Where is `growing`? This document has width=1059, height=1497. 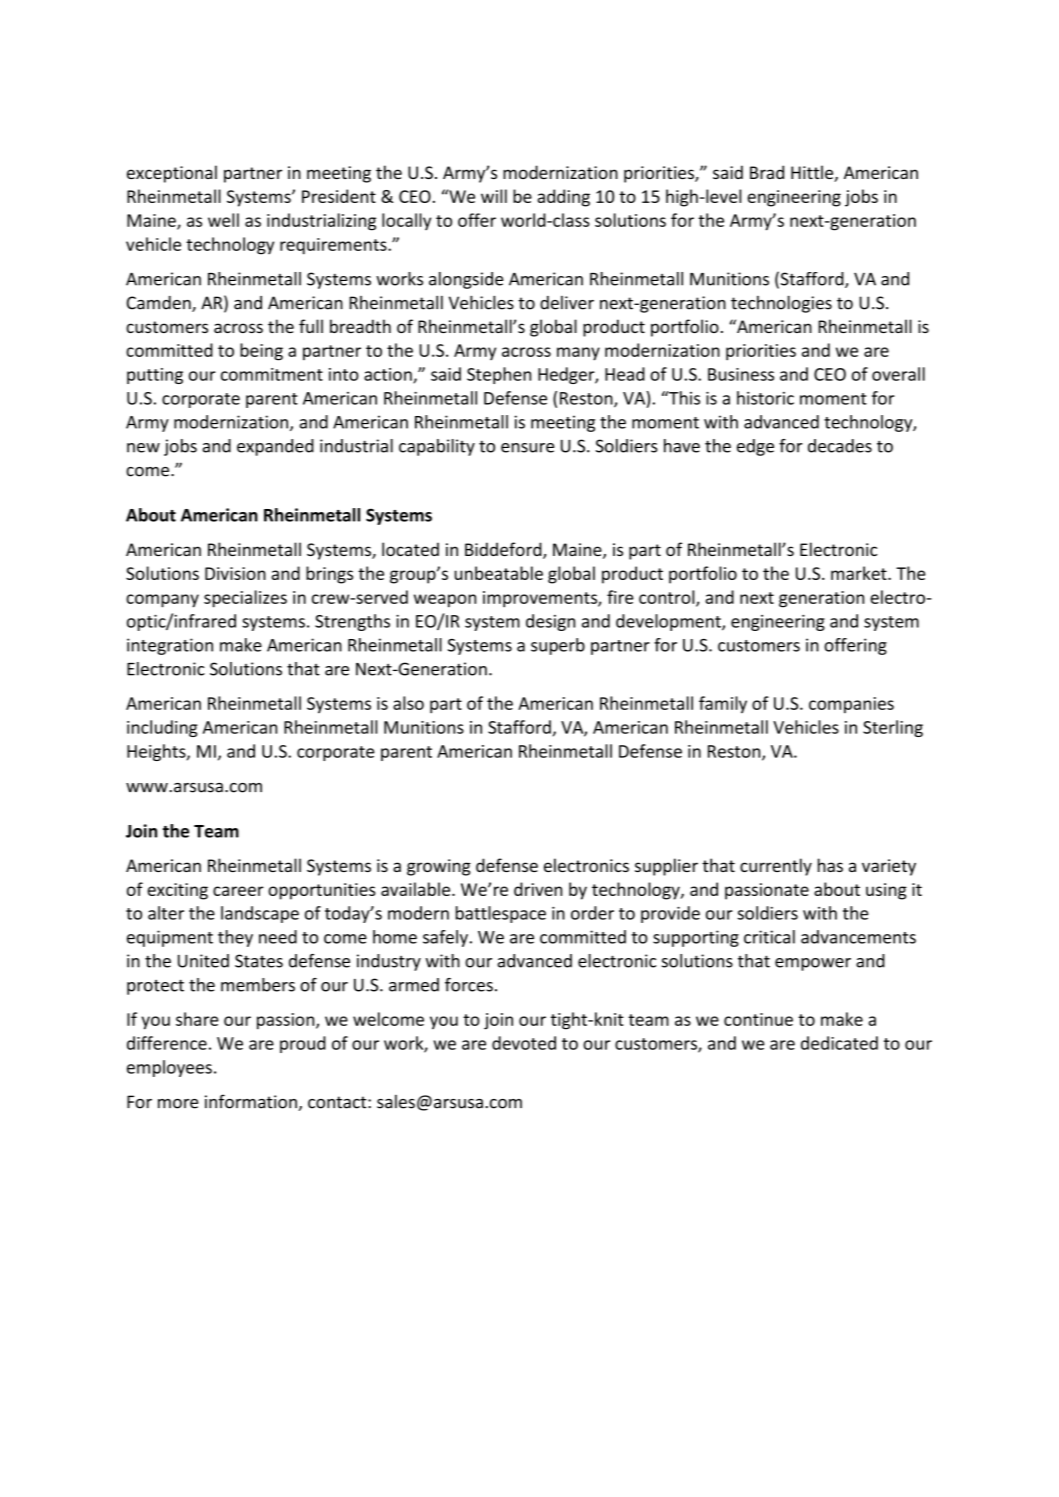
growing is located at coordinates (439, 867).
